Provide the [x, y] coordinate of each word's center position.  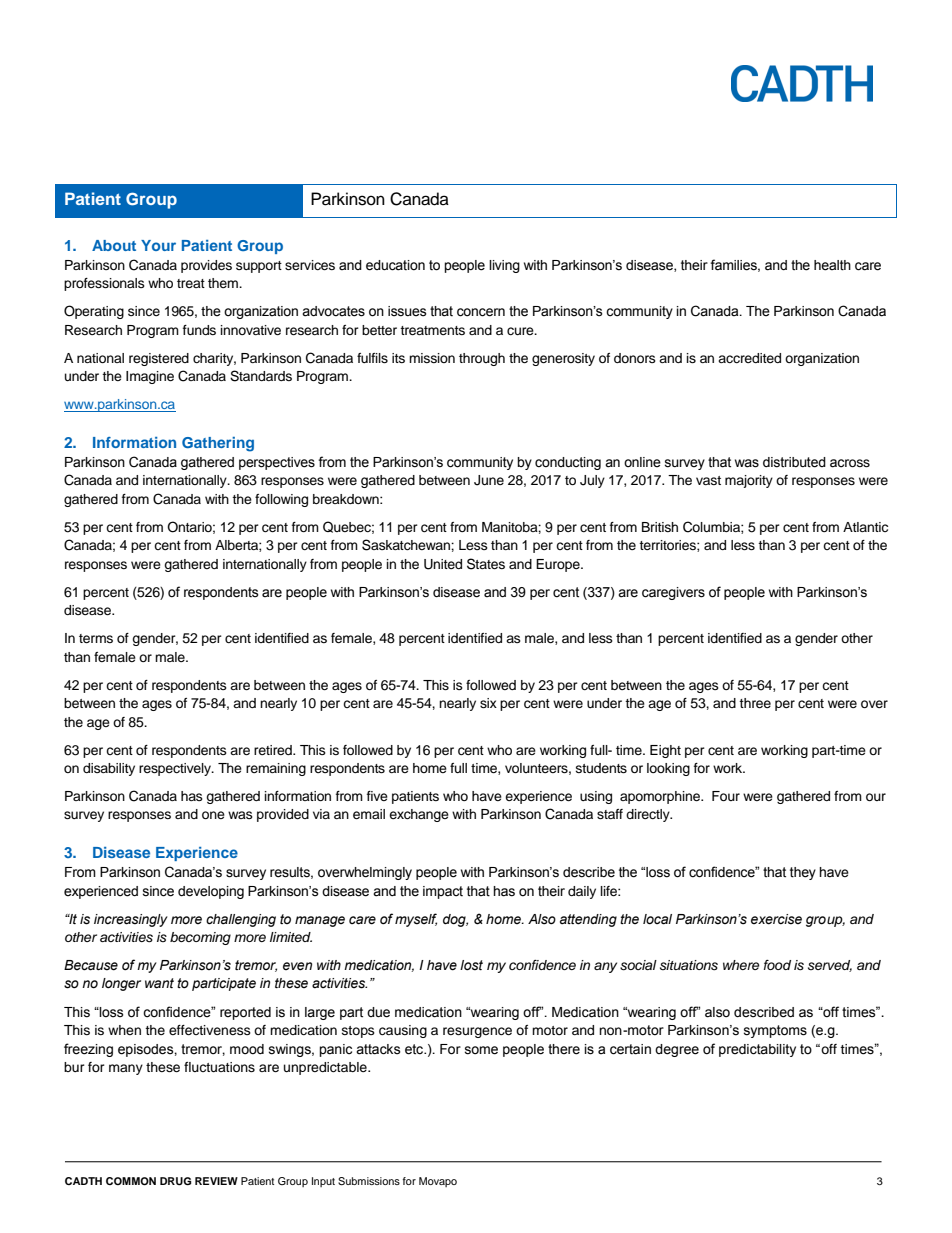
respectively [176, 769]
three [755, 703]
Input [323, 1182]
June [489, 480]
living [504, 266]
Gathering [218, 444]
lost [471, 965]
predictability [757, 1050]
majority [749, 481]
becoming [200, 938]
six [488, 703]
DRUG [175, 1181]
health [832, 265]
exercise [776, 919]
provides [206, 266]
